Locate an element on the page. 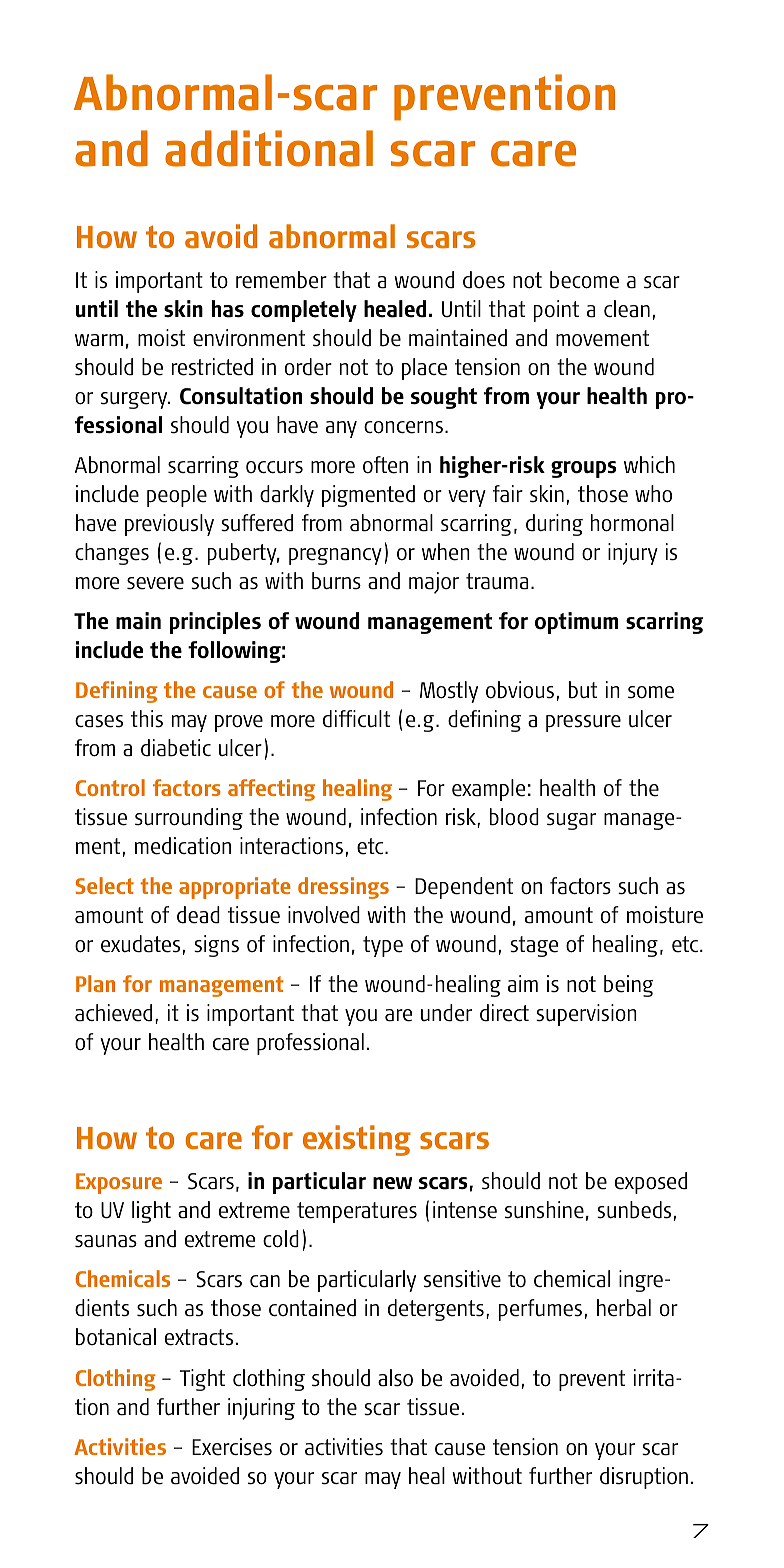 The image size is (784, 1568). has is located at coordinates (228, 309).
